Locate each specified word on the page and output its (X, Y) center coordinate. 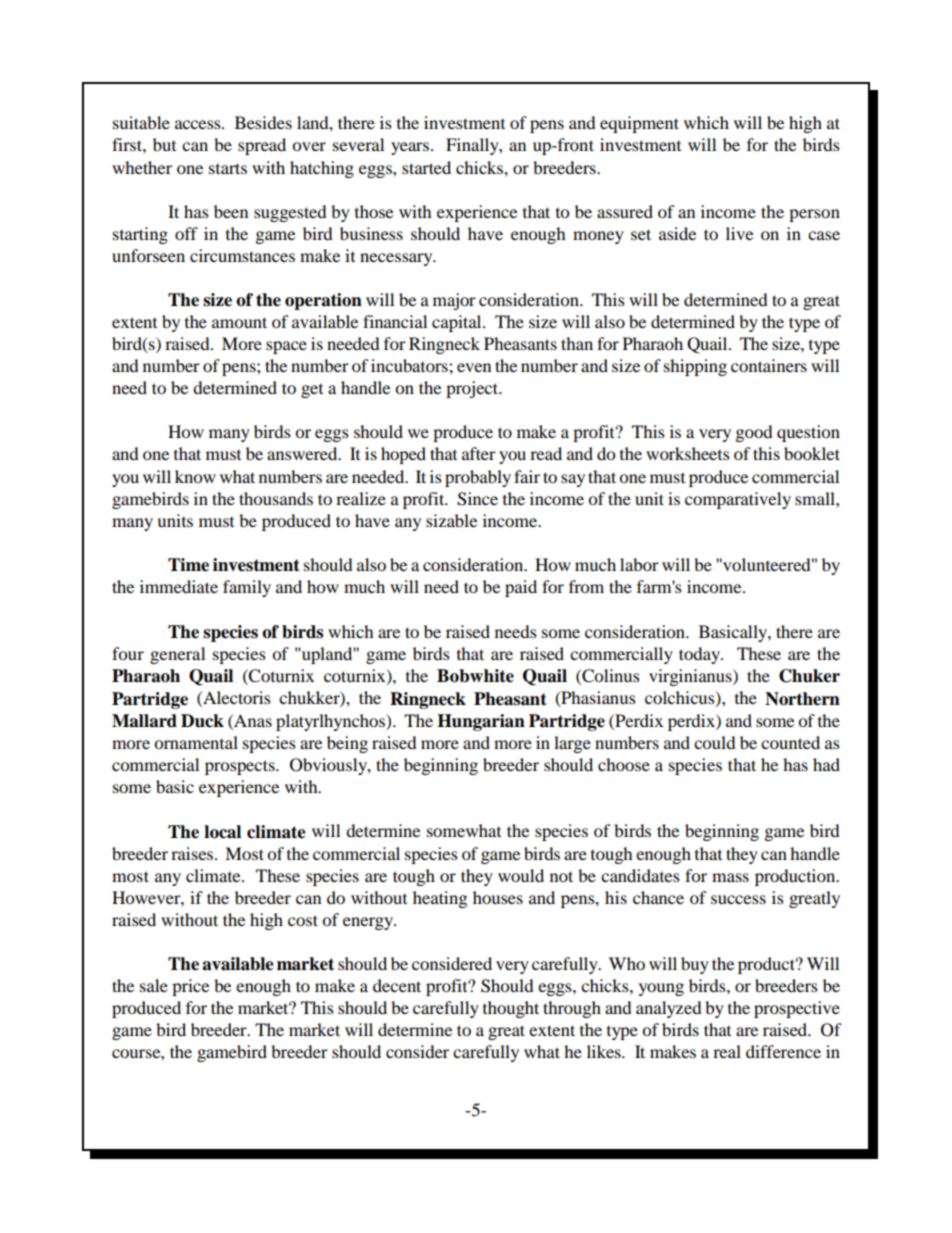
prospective (797, 1009)
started (426, 167)
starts (228, 168)
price (190, 987)
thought (511, 1009)
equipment (639, 124)
